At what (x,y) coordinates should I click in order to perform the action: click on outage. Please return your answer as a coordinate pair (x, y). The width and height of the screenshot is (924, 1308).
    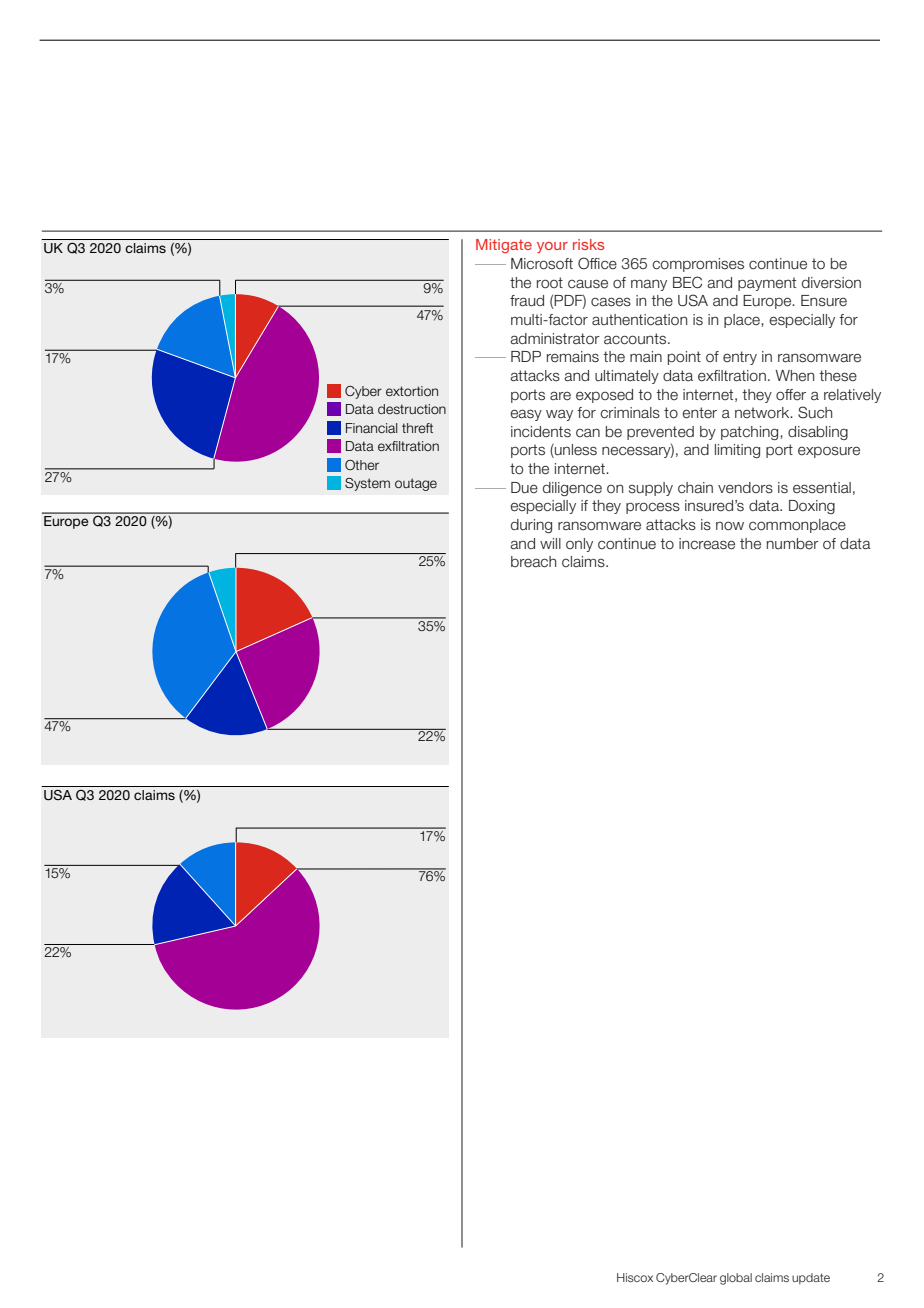
    Looking at the image, I should click on (416, 484).
